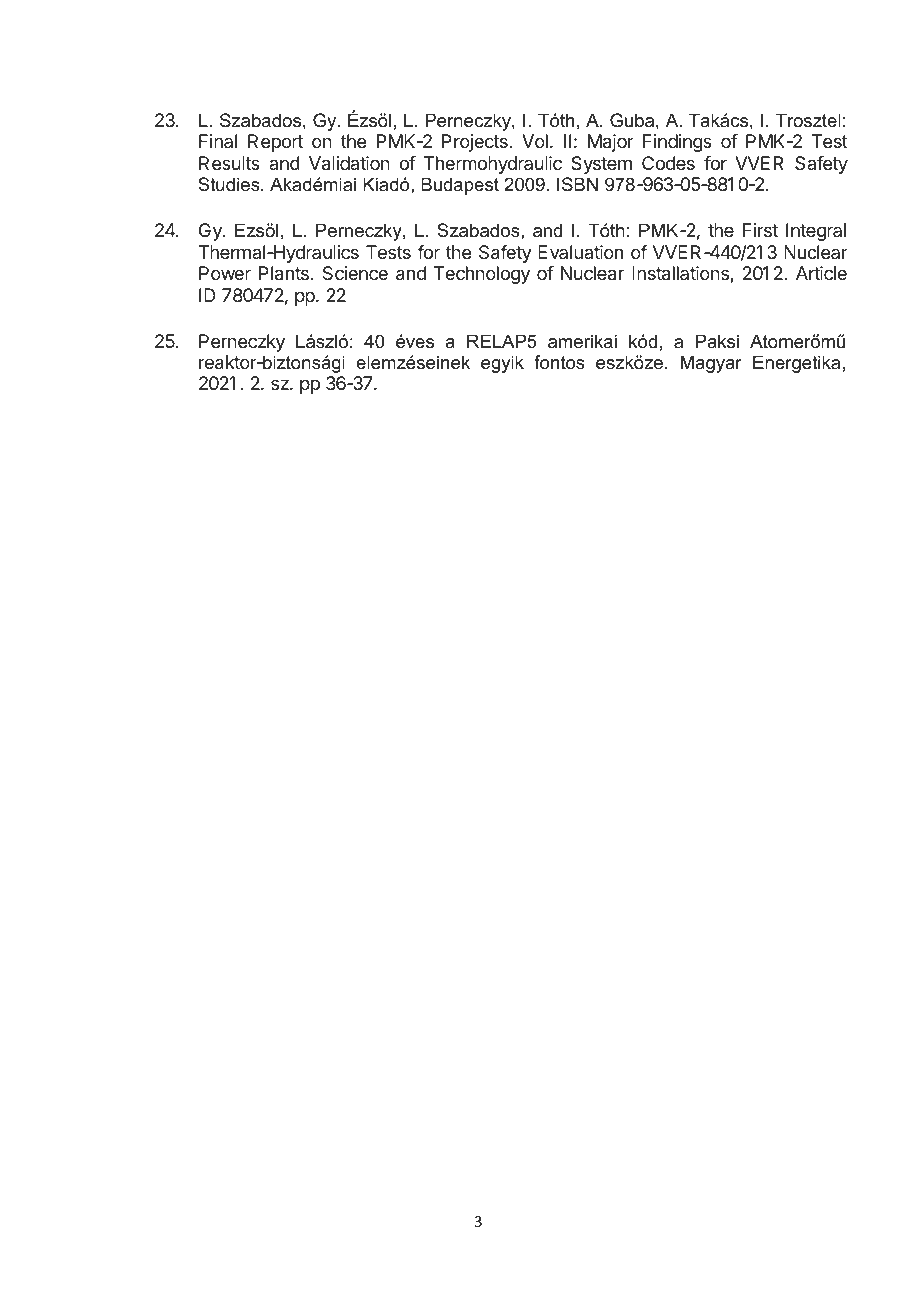 The height and width of the page is (1308, 924). Describe the element at coordinates (230, 184) in the page. I see `Studies` at that location.
